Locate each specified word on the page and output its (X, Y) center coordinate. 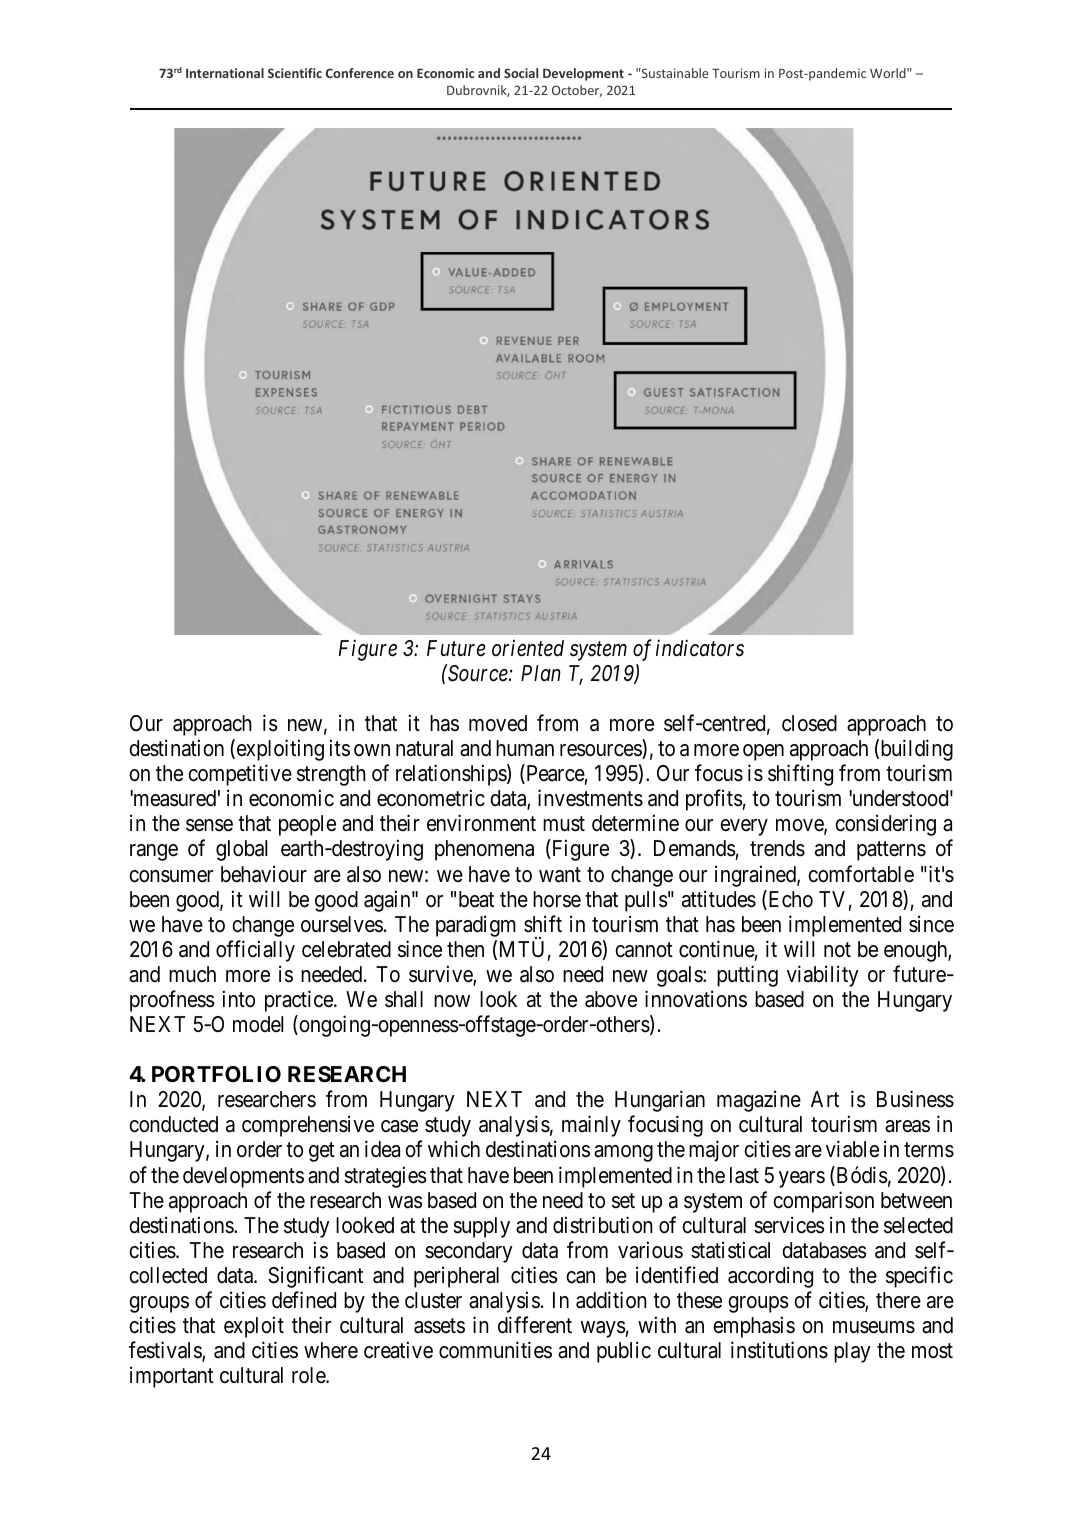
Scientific (295, 73)
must (564, 824)
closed (809, 723)
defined (304, 1300)
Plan (541, 673)
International (225, 73)
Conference (360, 73)
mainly (591, 1126)
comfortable (861, 874)
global (241, 850)
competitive (240, 775)
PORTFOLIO (216, 1074)
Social (521, 73)
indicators (700, 648)
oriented (528, 648)
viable (852, 1149)
